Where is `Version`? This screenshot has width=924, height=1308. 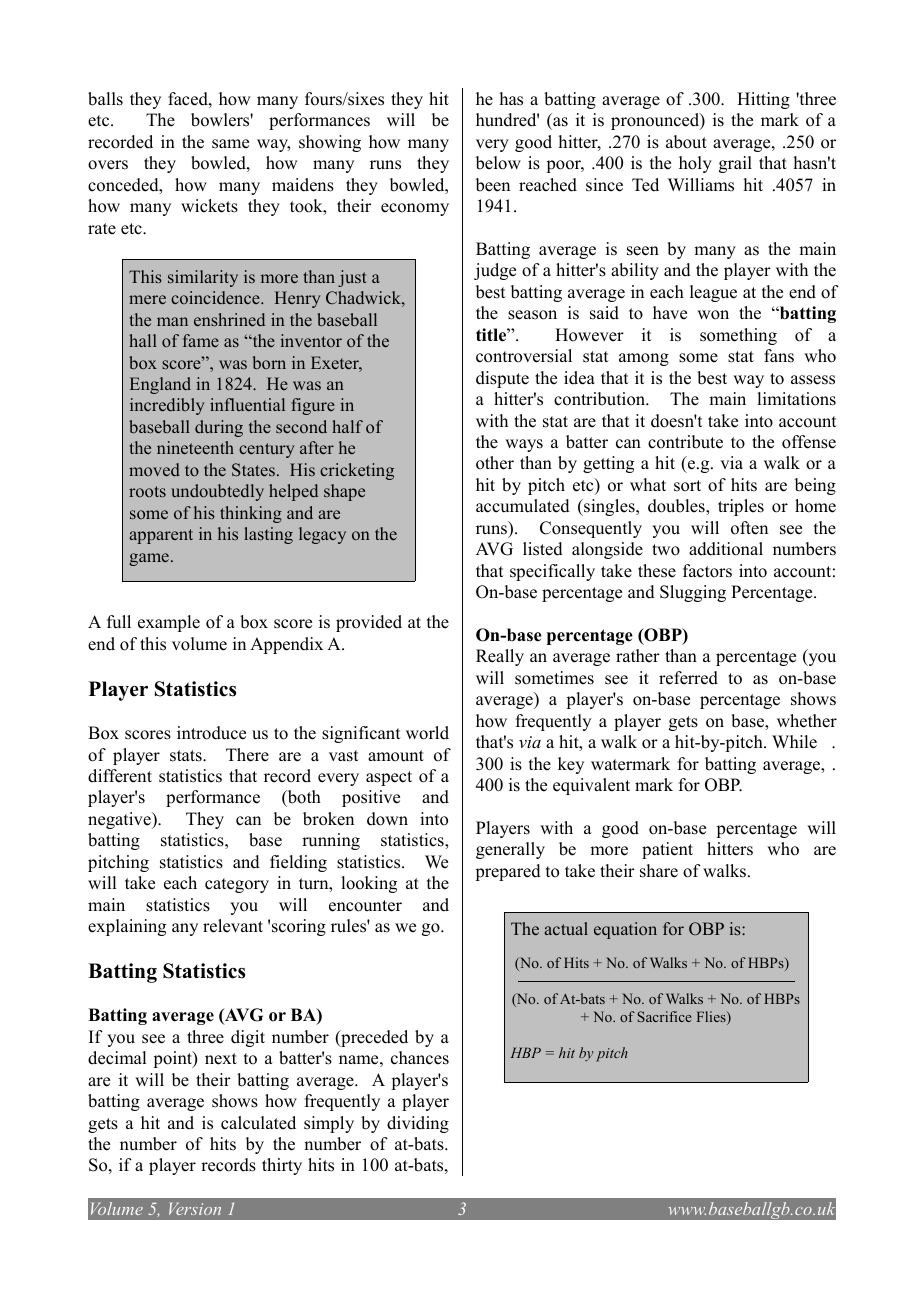 Version is located at coordinates (195, 1209).
